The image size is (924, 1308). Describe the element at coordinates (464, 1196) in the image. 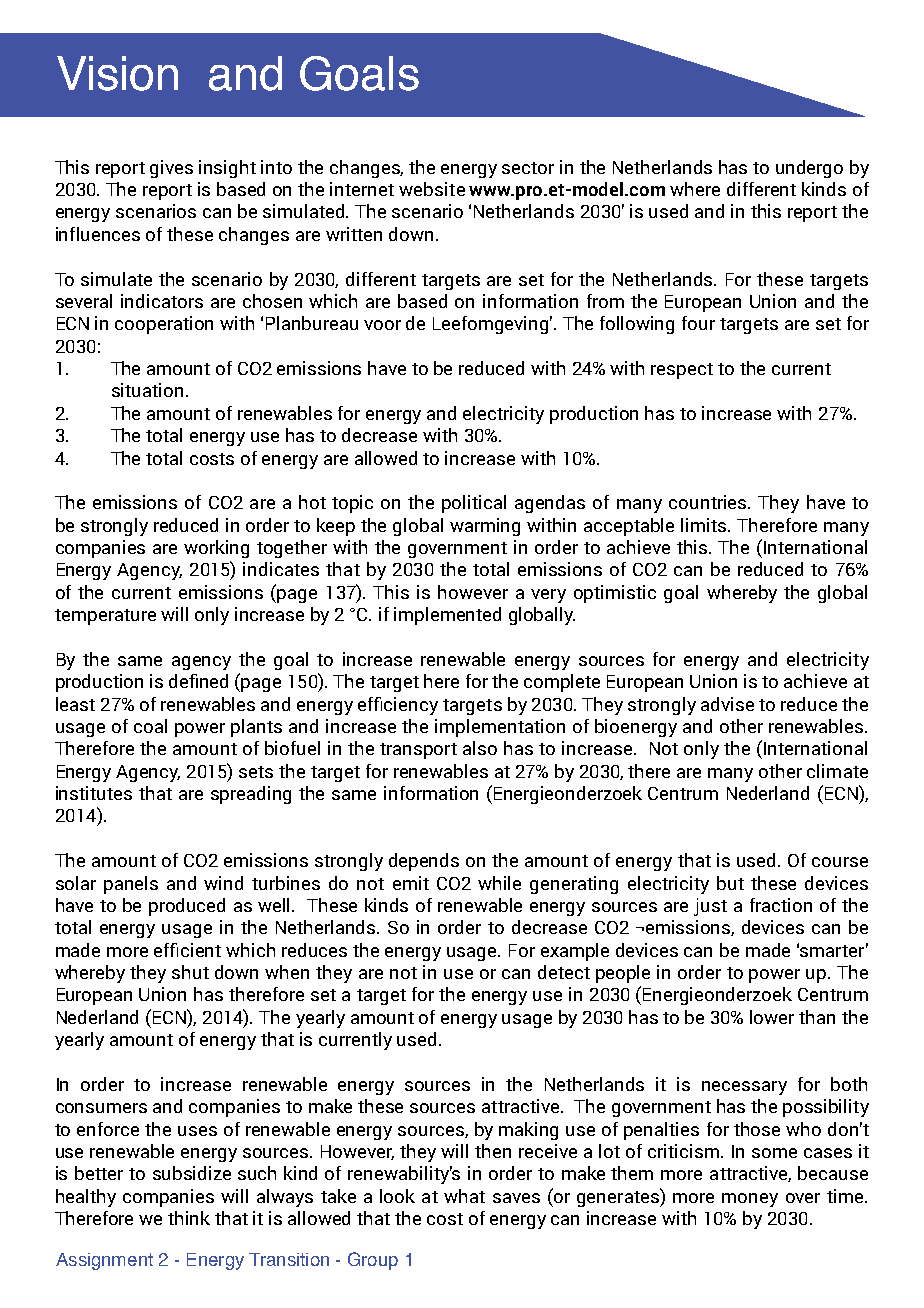

I see `what` at that location.
